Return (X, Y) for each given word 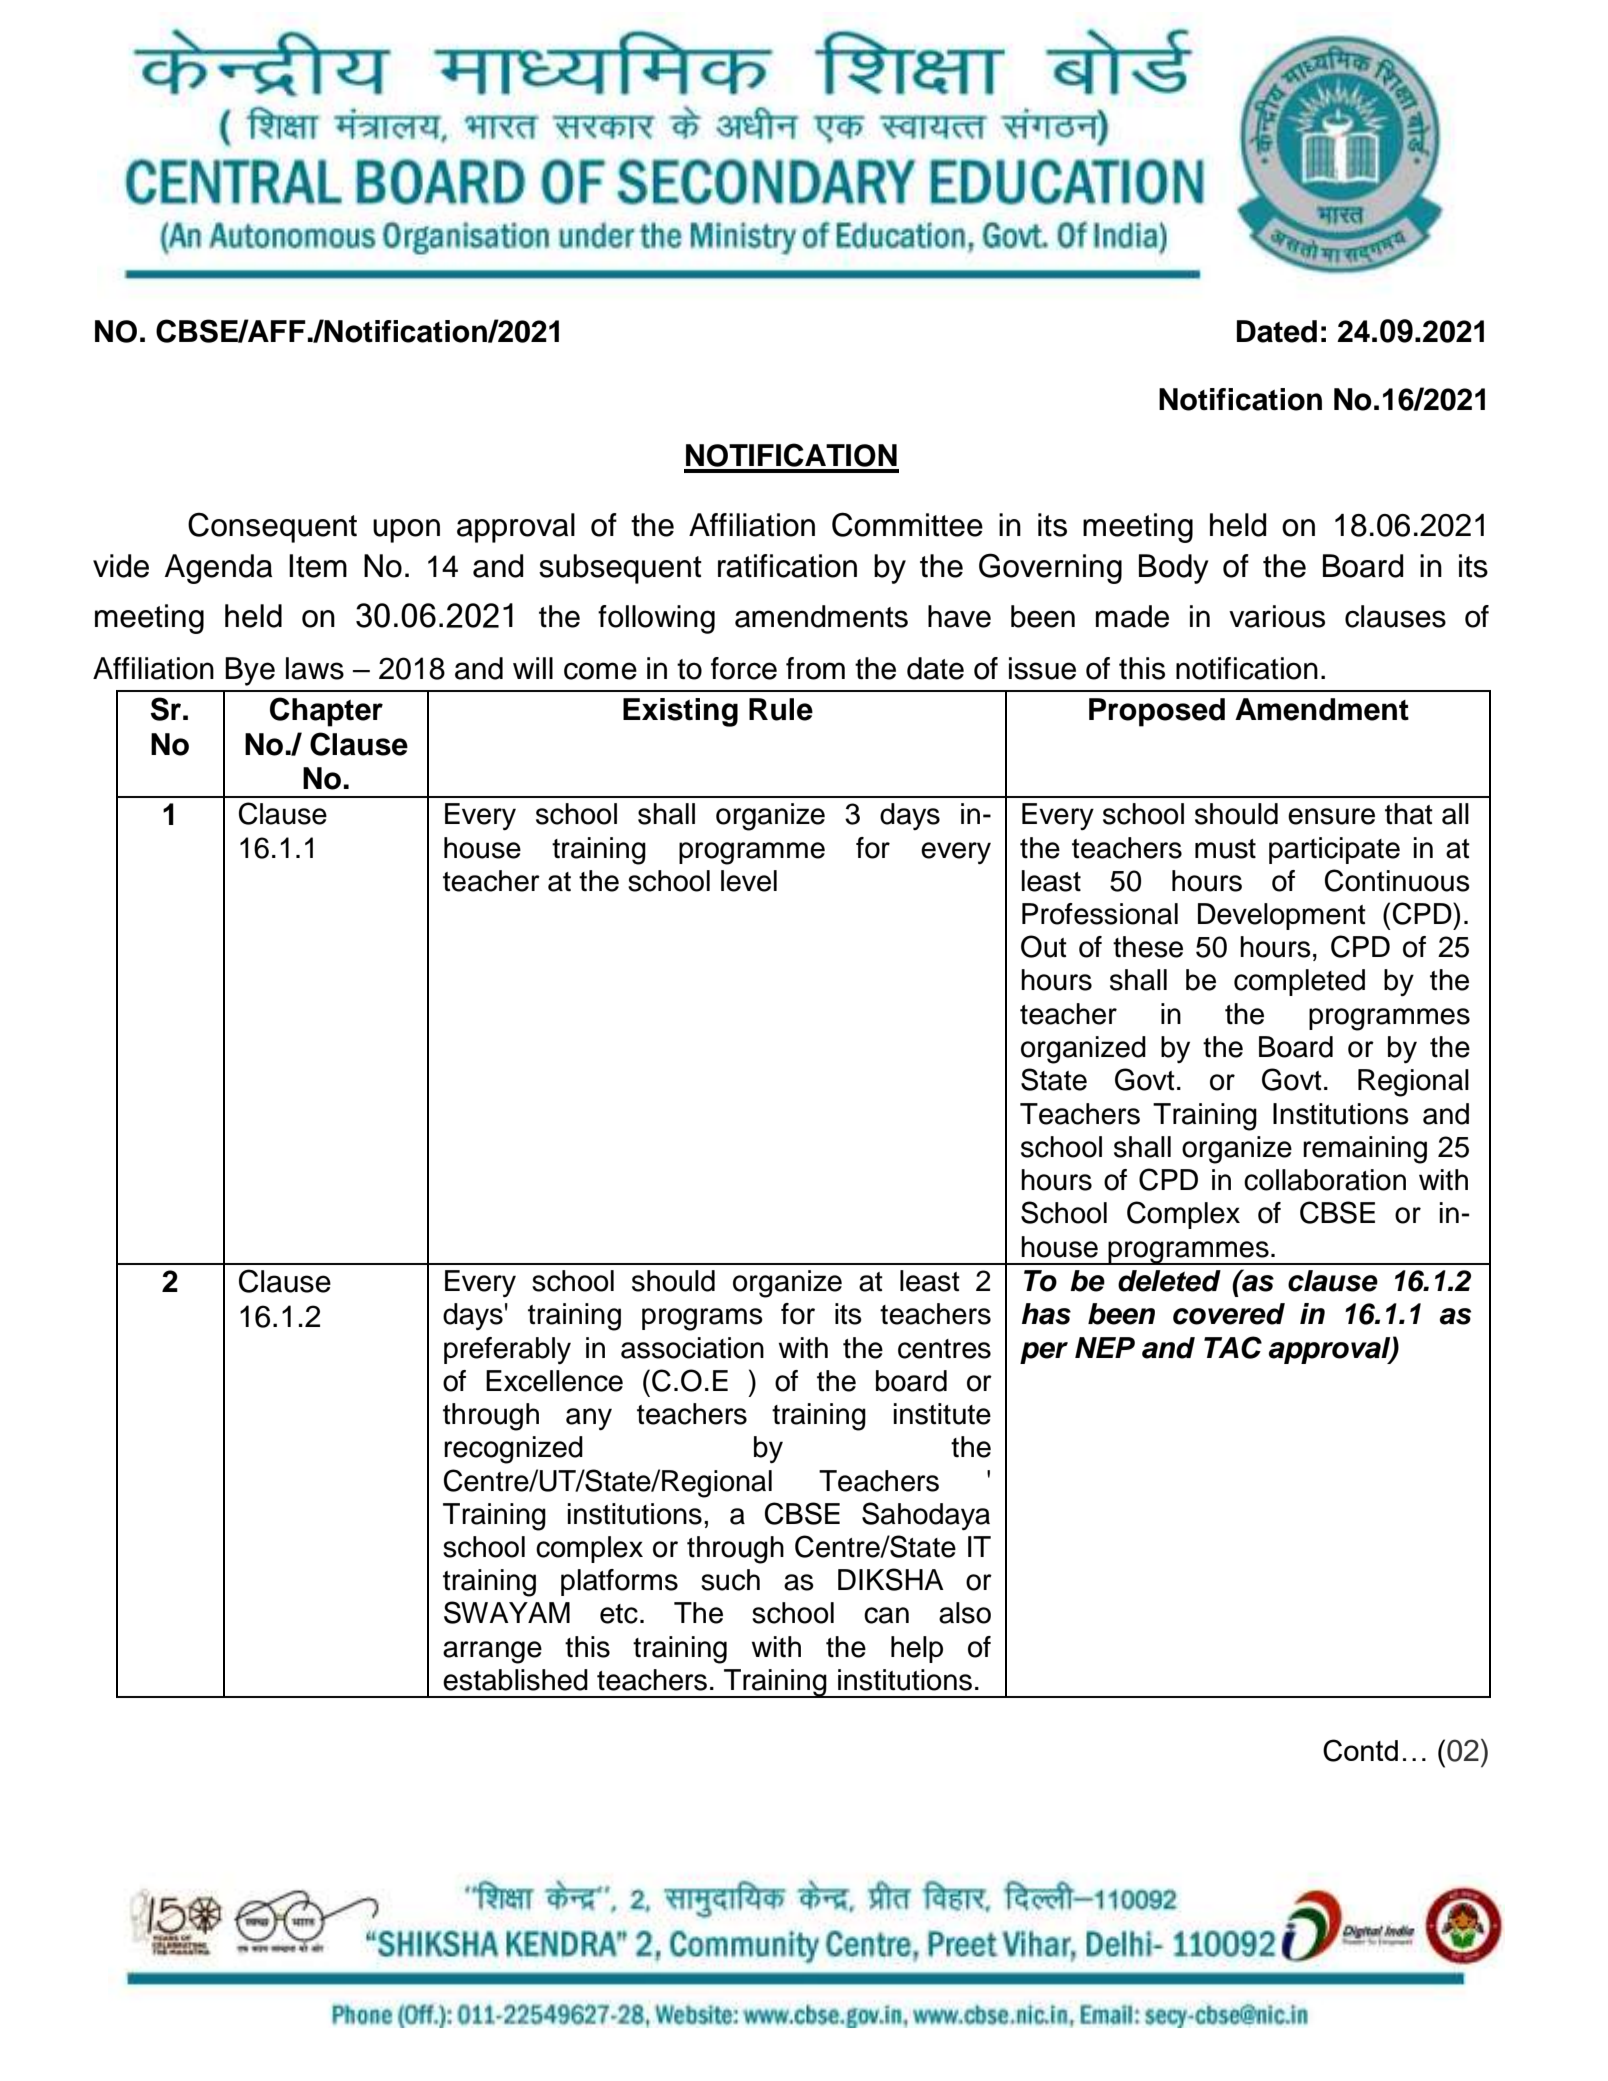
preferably (507, 1350)
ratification (787, 566)
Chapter (326, 712)
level (749, 881)
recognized (513, 1450)
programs (702, 1319)
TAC (1233, 1347)
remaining (1365, 1150)
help (917, 1649)
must (1225, 849)
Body (1174, 569)
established (515, 1680)
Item (318, 566)
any (589, 1419)
